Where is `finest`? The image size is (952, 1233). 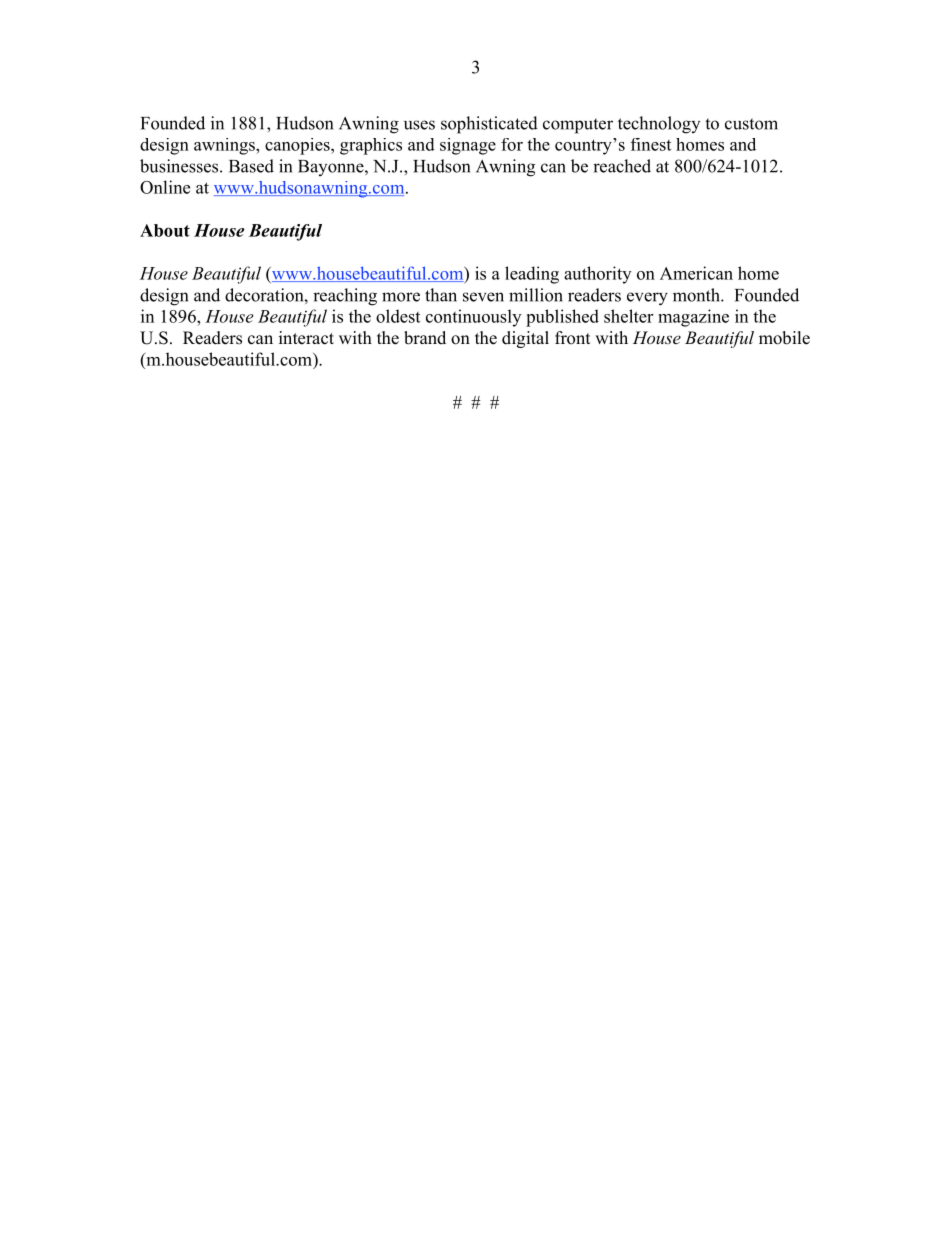
finest is located at coordinates (651, 144).
